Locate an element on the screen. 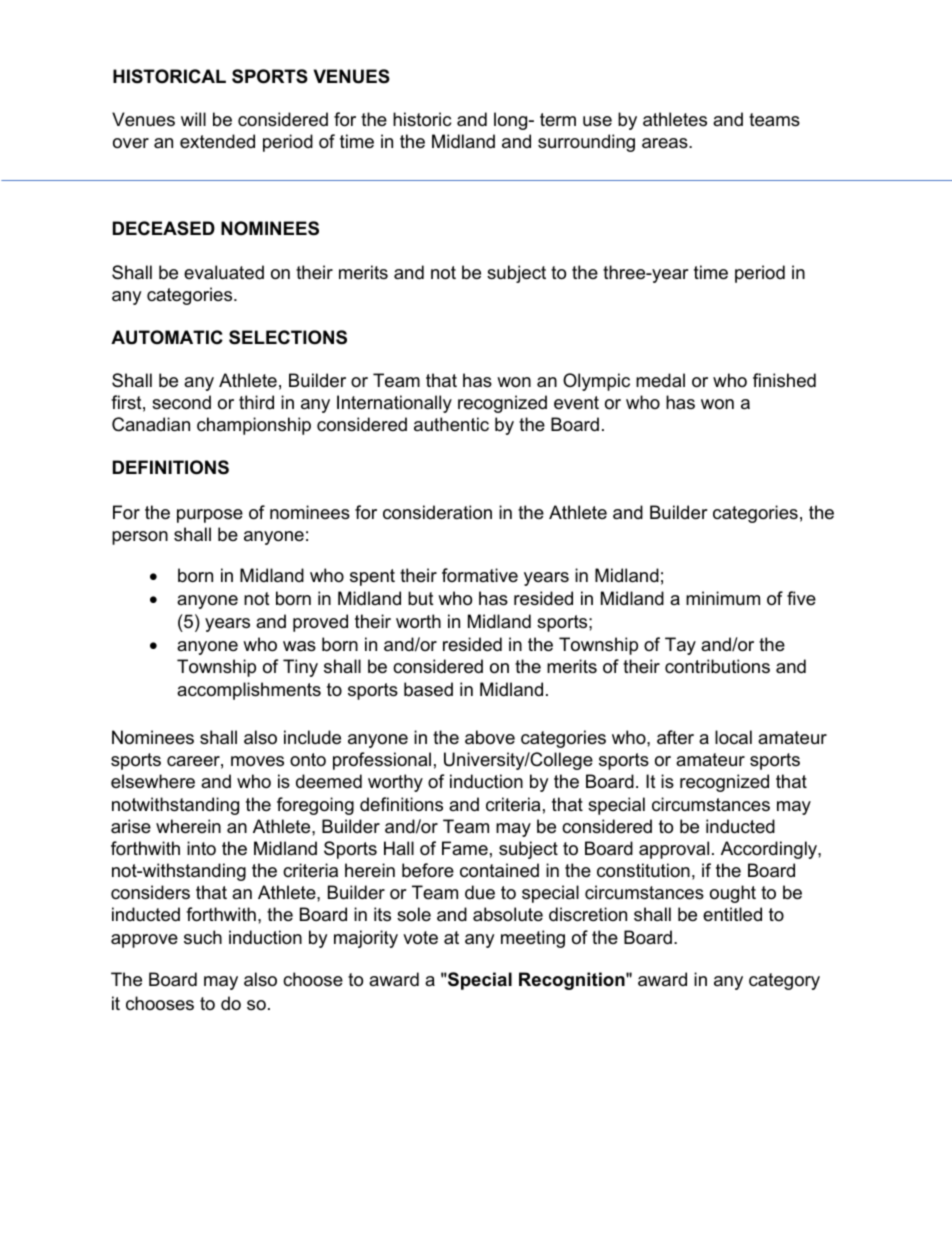 The height and width of the screenshot is (1233, 952). vote is located at coordinates (420, 938).
